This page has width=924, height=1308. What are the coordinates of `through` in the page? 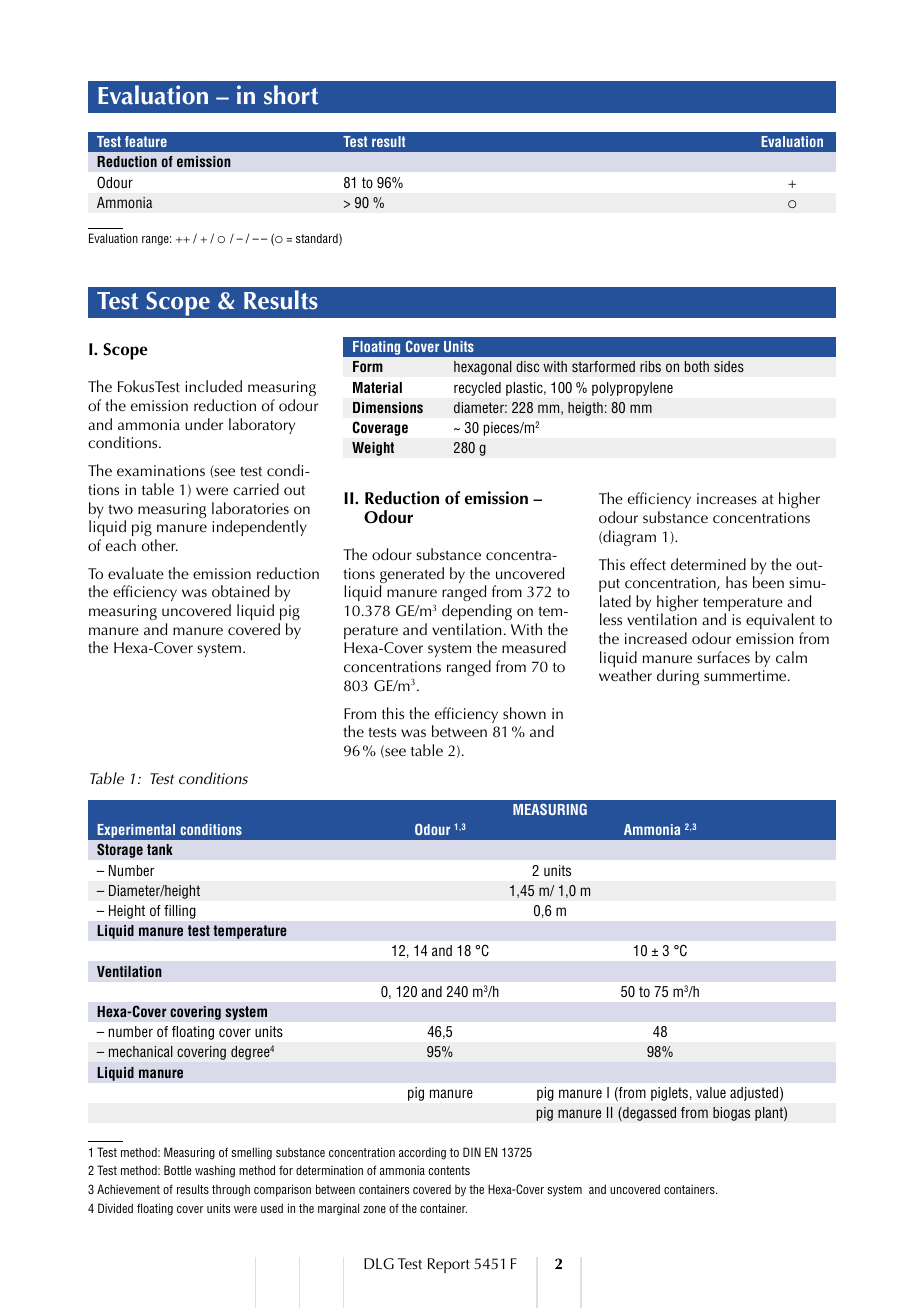 It's located at (231, 1190).
